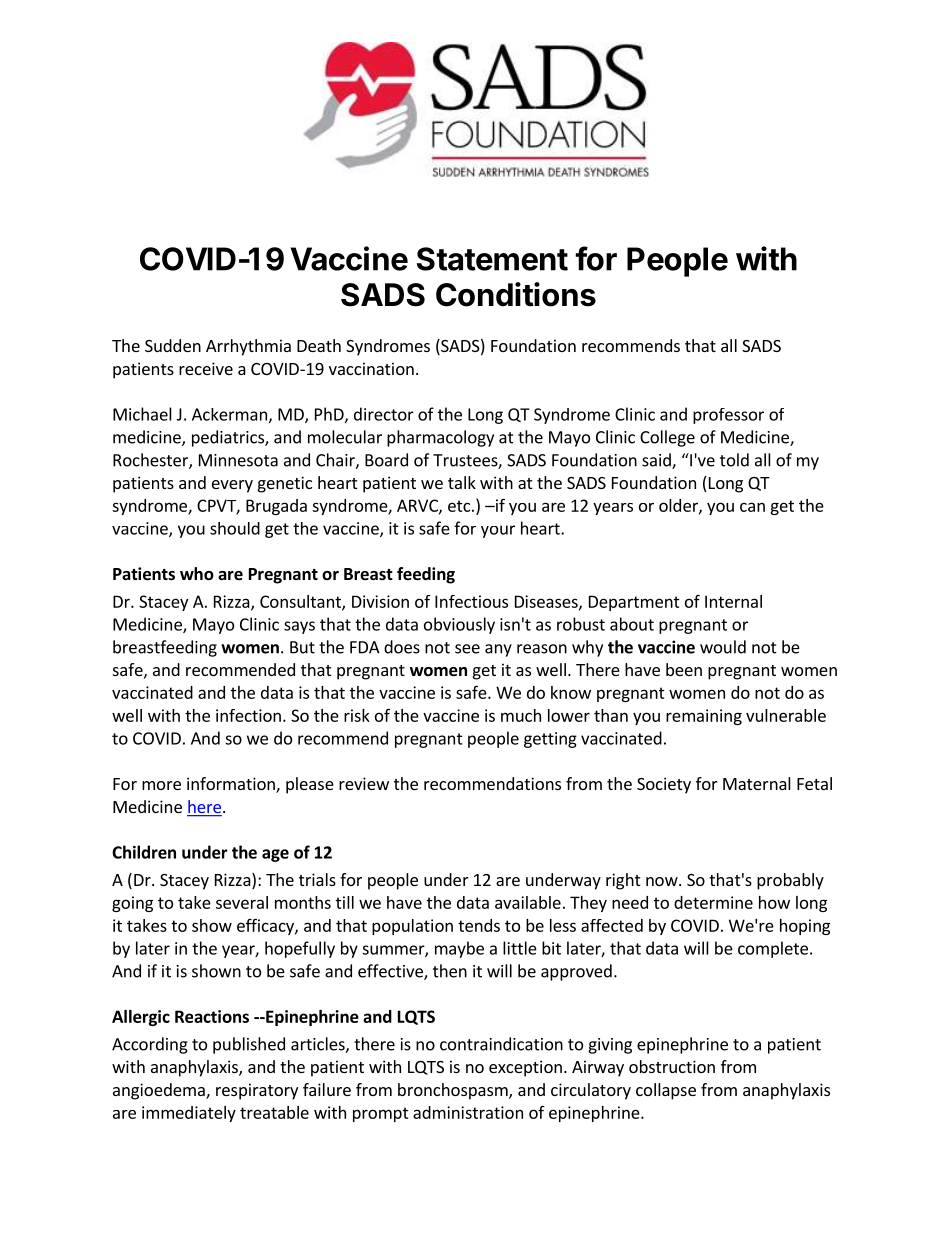  Describe the element at coordinates (528, 902) in the screenshot. I see `available` at that location.
